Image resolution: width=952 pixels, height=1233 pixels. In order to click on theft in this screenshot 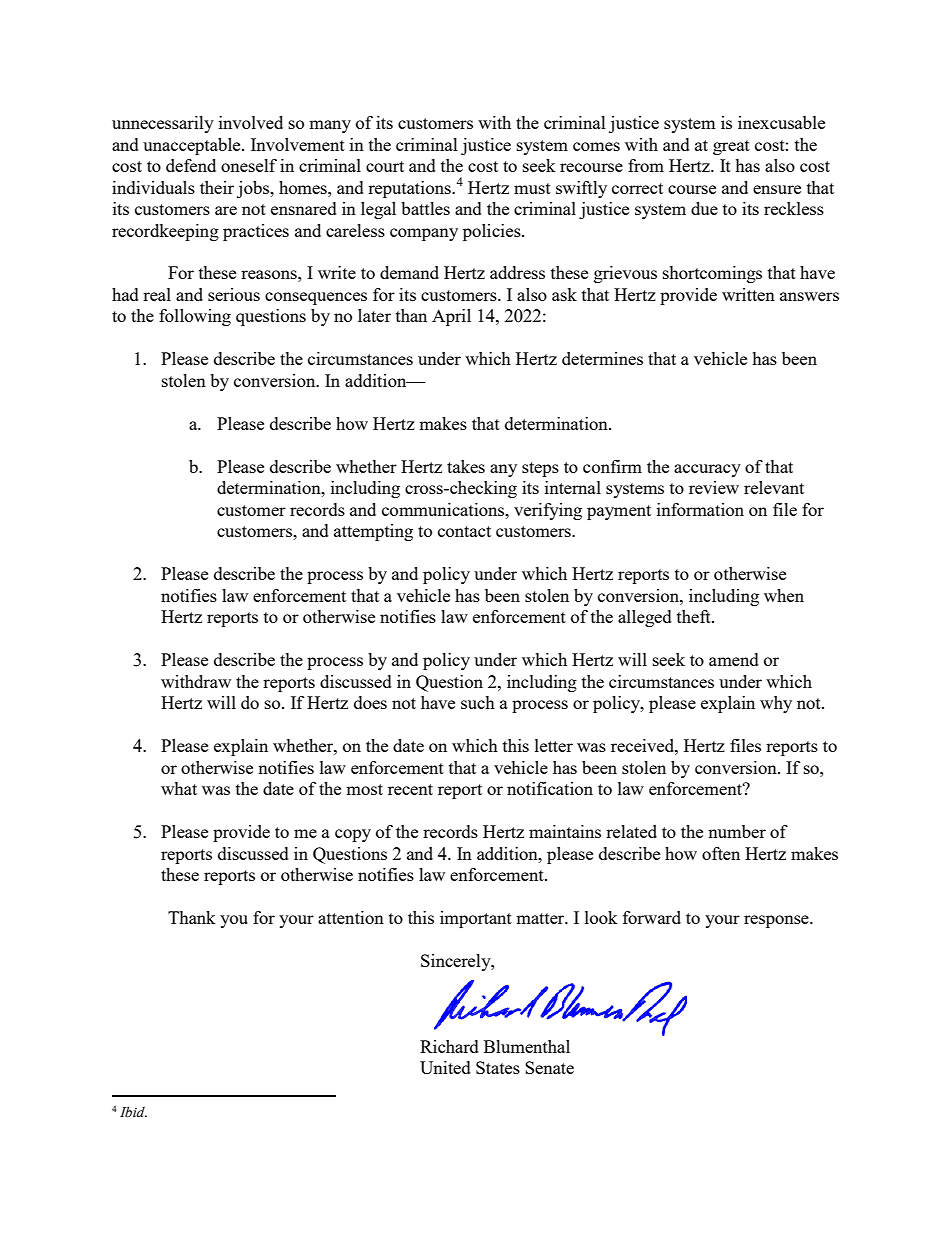, I will do `click(695, 616)`.
